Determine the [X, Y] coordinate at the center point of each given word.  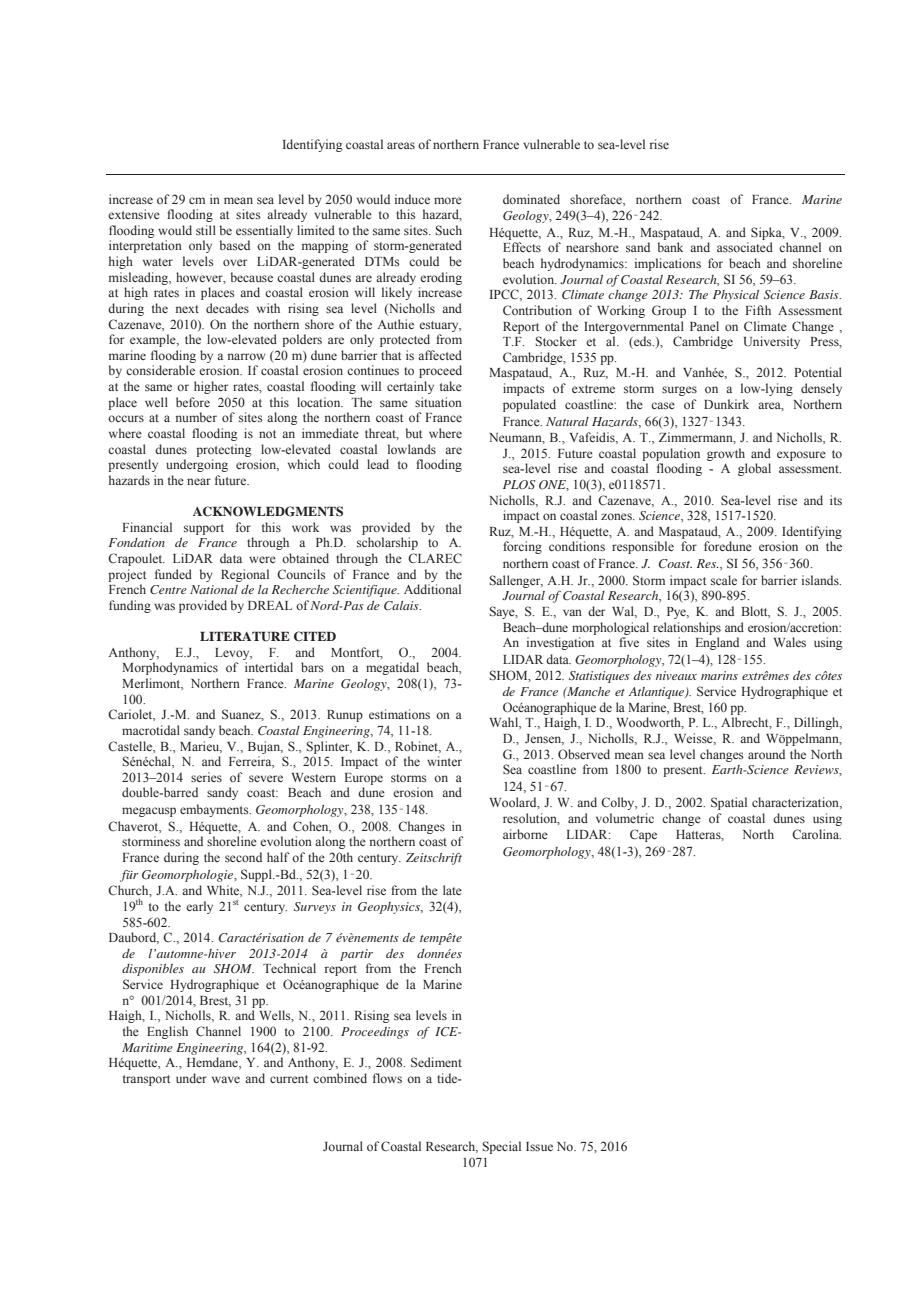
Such [449, 230]
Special [502, 1147]
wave [226, 1079]
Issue [539, 1146]
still [206, 230]
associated [745, 247]
